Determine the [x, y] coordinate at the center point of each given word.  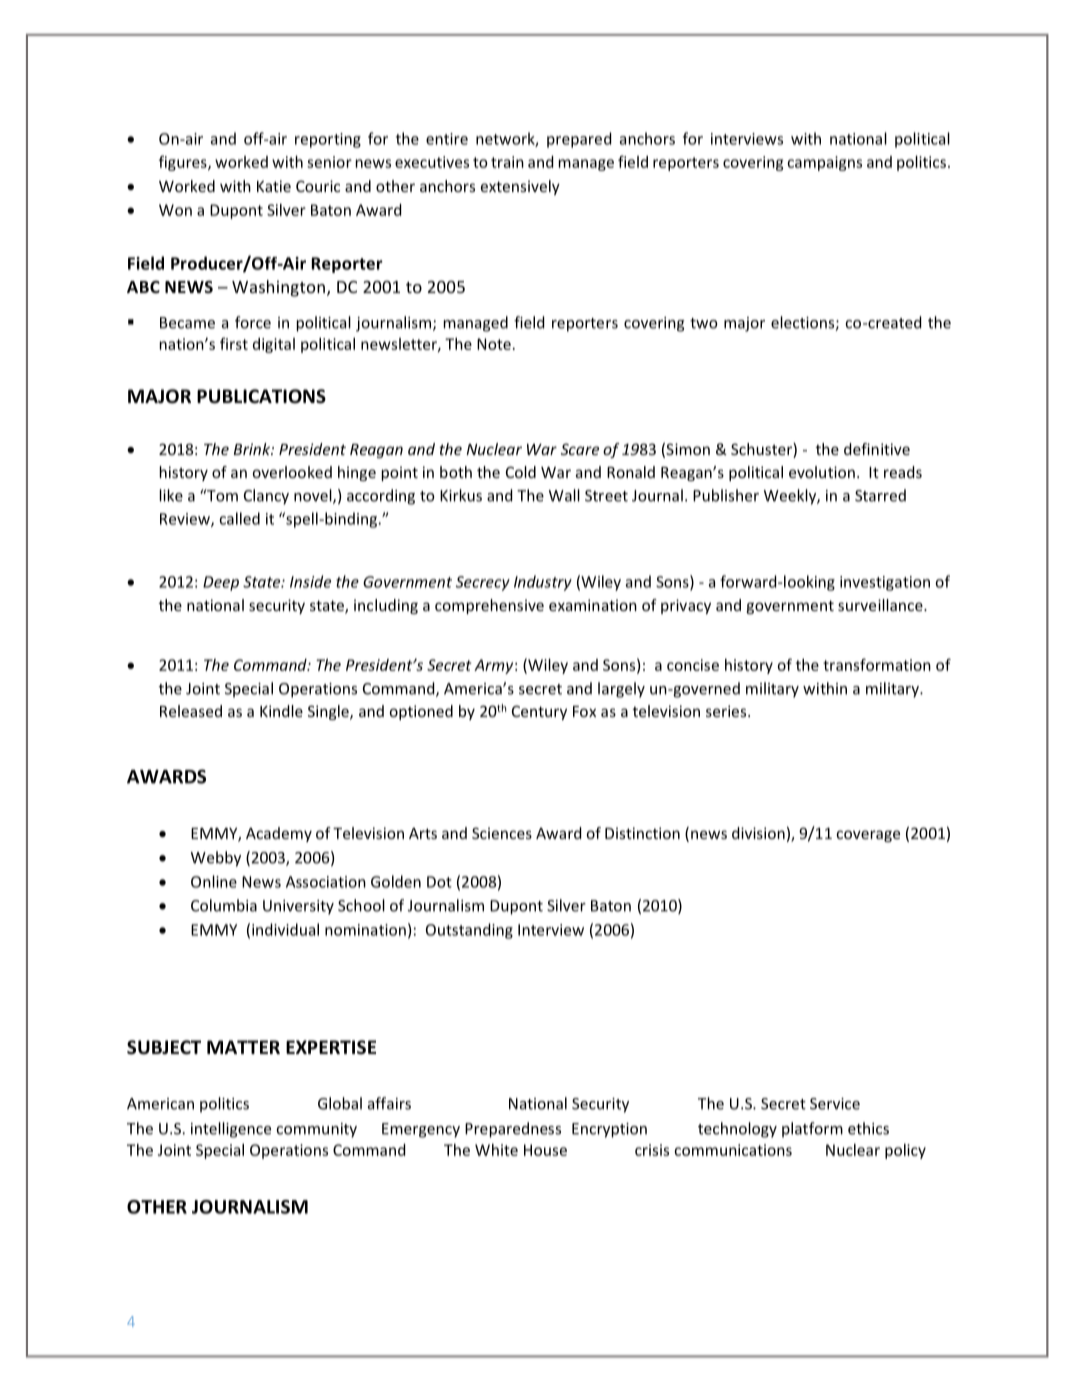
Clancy [266, 497]
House [545, 1150]
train [507, 162]
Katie [274, 186]
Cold [521, 472]
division [758, 833]
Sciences [502, 833]
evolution [822, 472]
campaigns [824, 163]
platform [812, 1130]
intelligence [231, 1130]
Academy [279, 834]
